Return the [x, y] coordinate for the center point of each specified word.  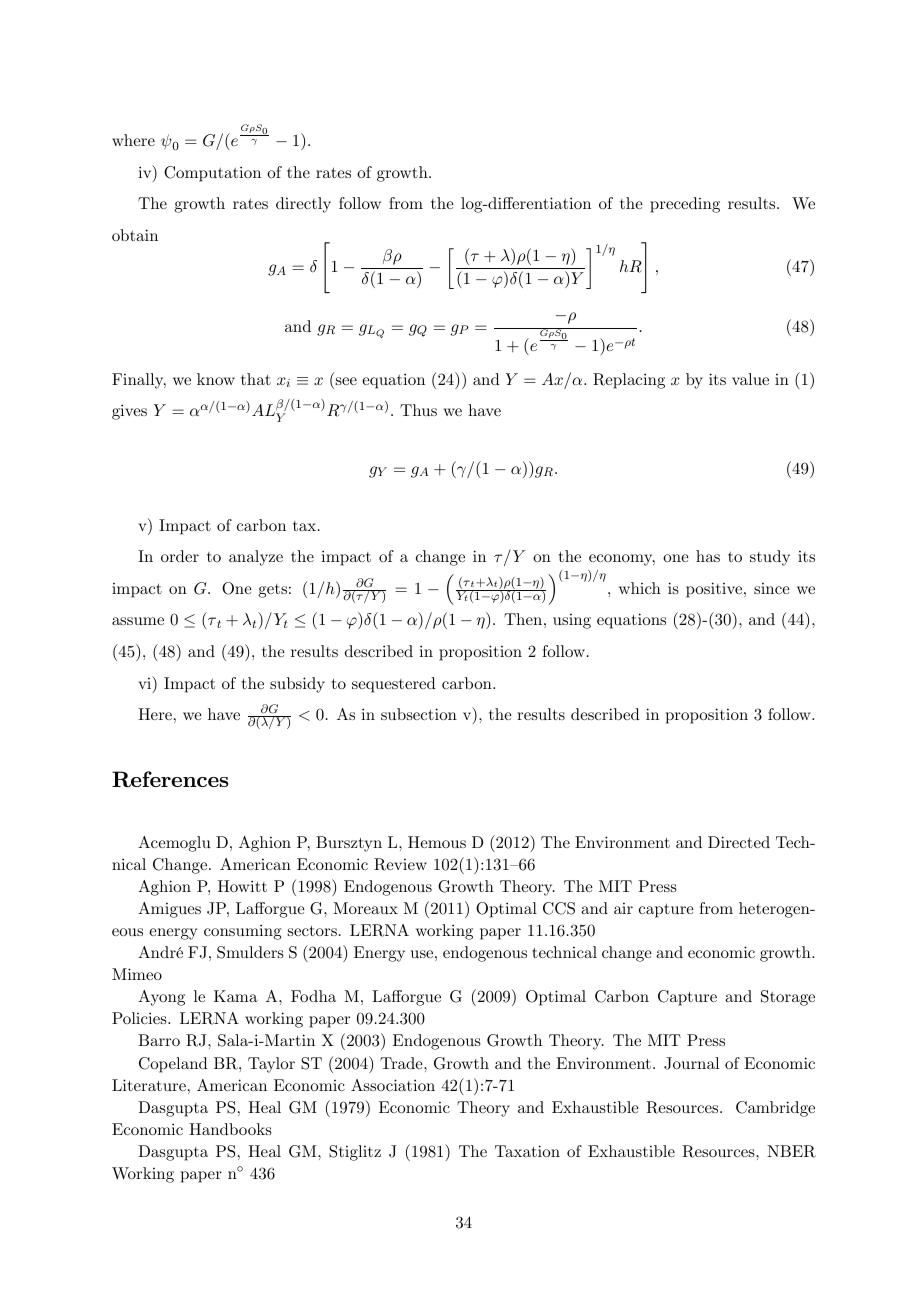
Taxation [527, 1151]
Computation [212, 174]
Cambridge [775, 1109]
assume [138, 621]
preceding [685, 205]
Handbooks [230, 1129]
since [772, 588]
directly [303, 205]
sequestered [394, 685]
